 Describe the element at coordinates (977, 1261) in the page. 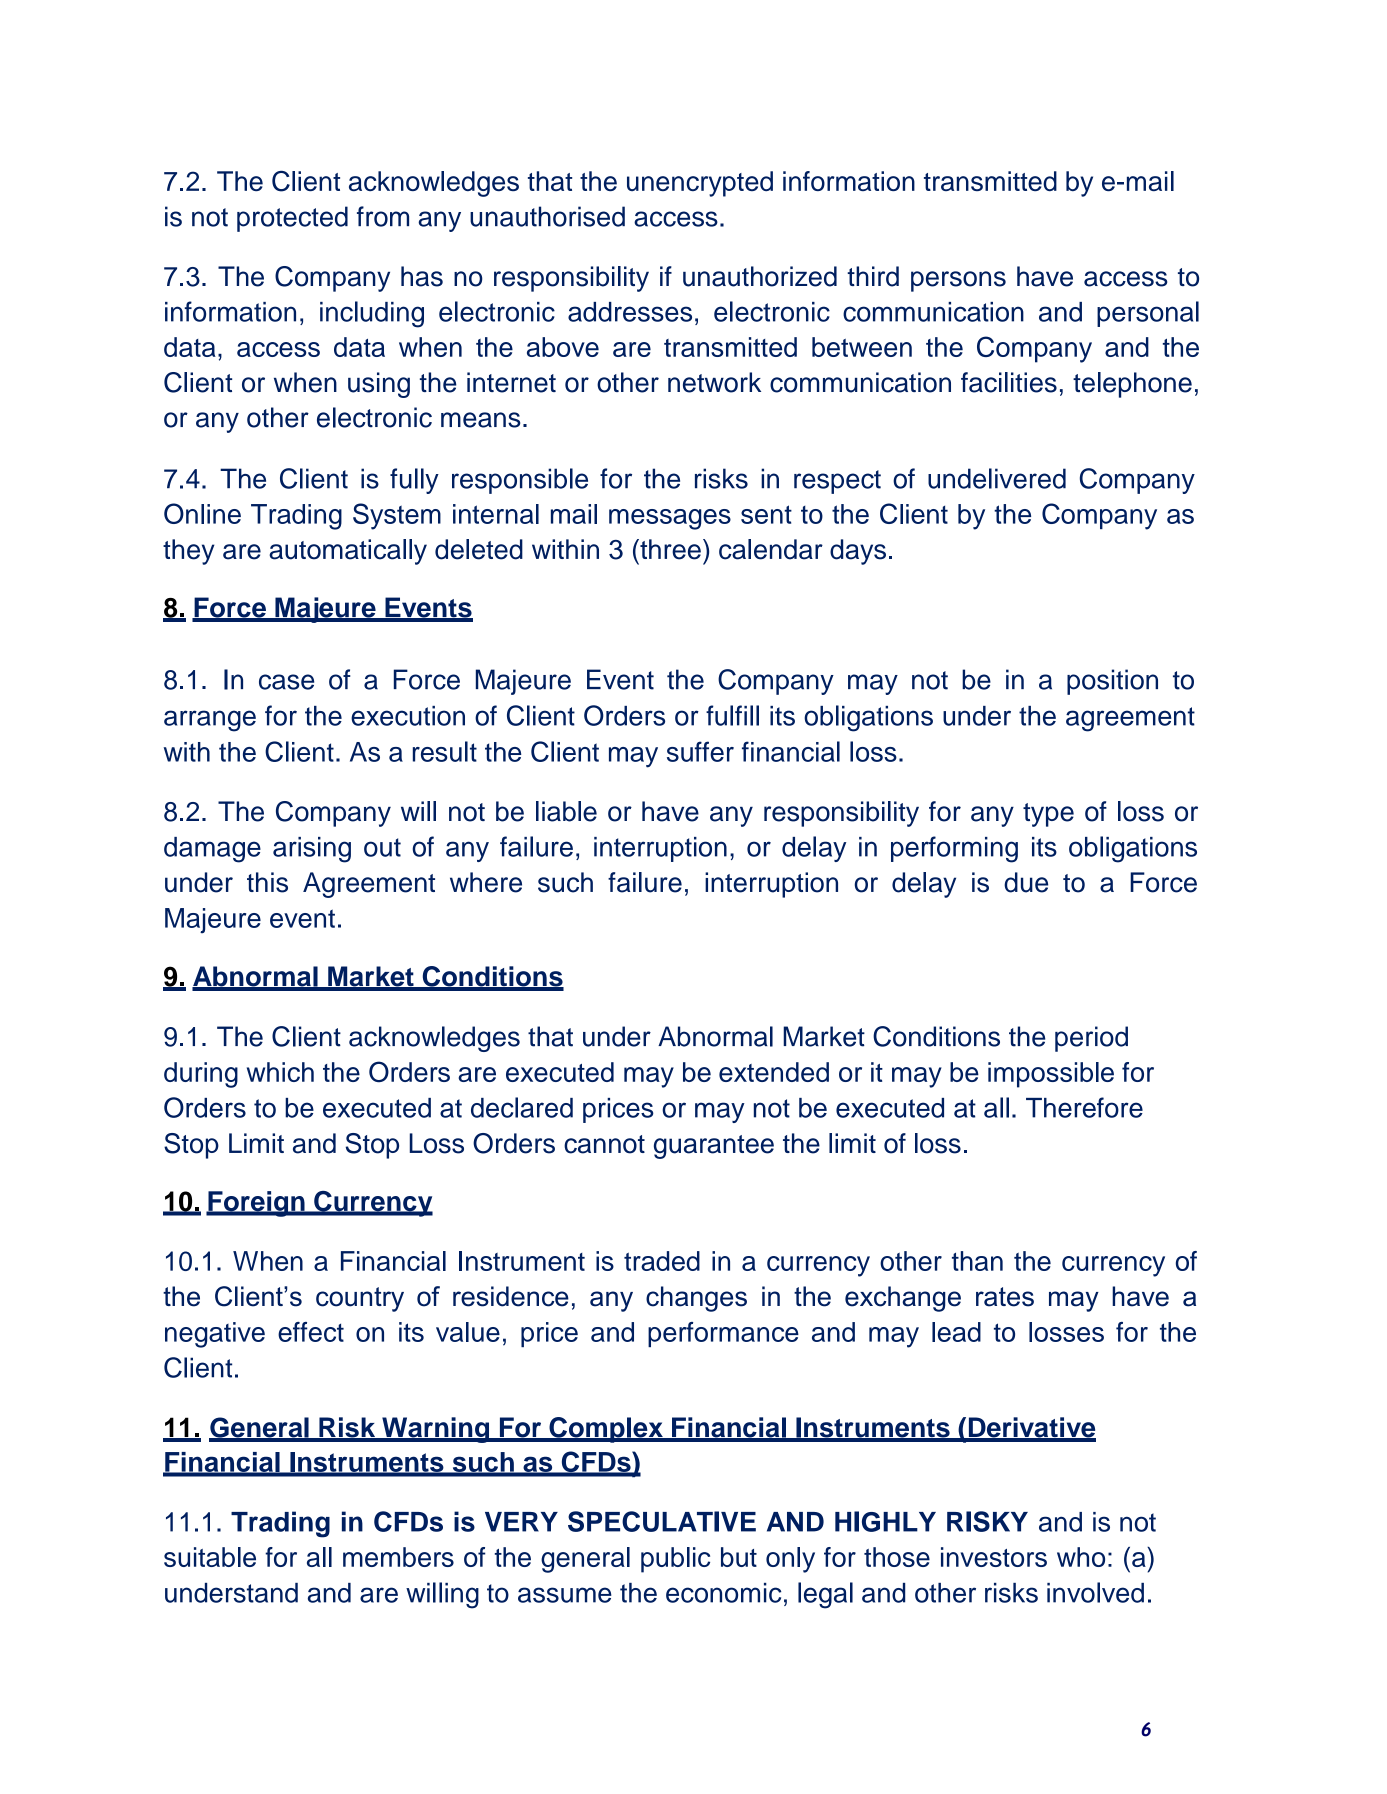

I see `than` at that location.
